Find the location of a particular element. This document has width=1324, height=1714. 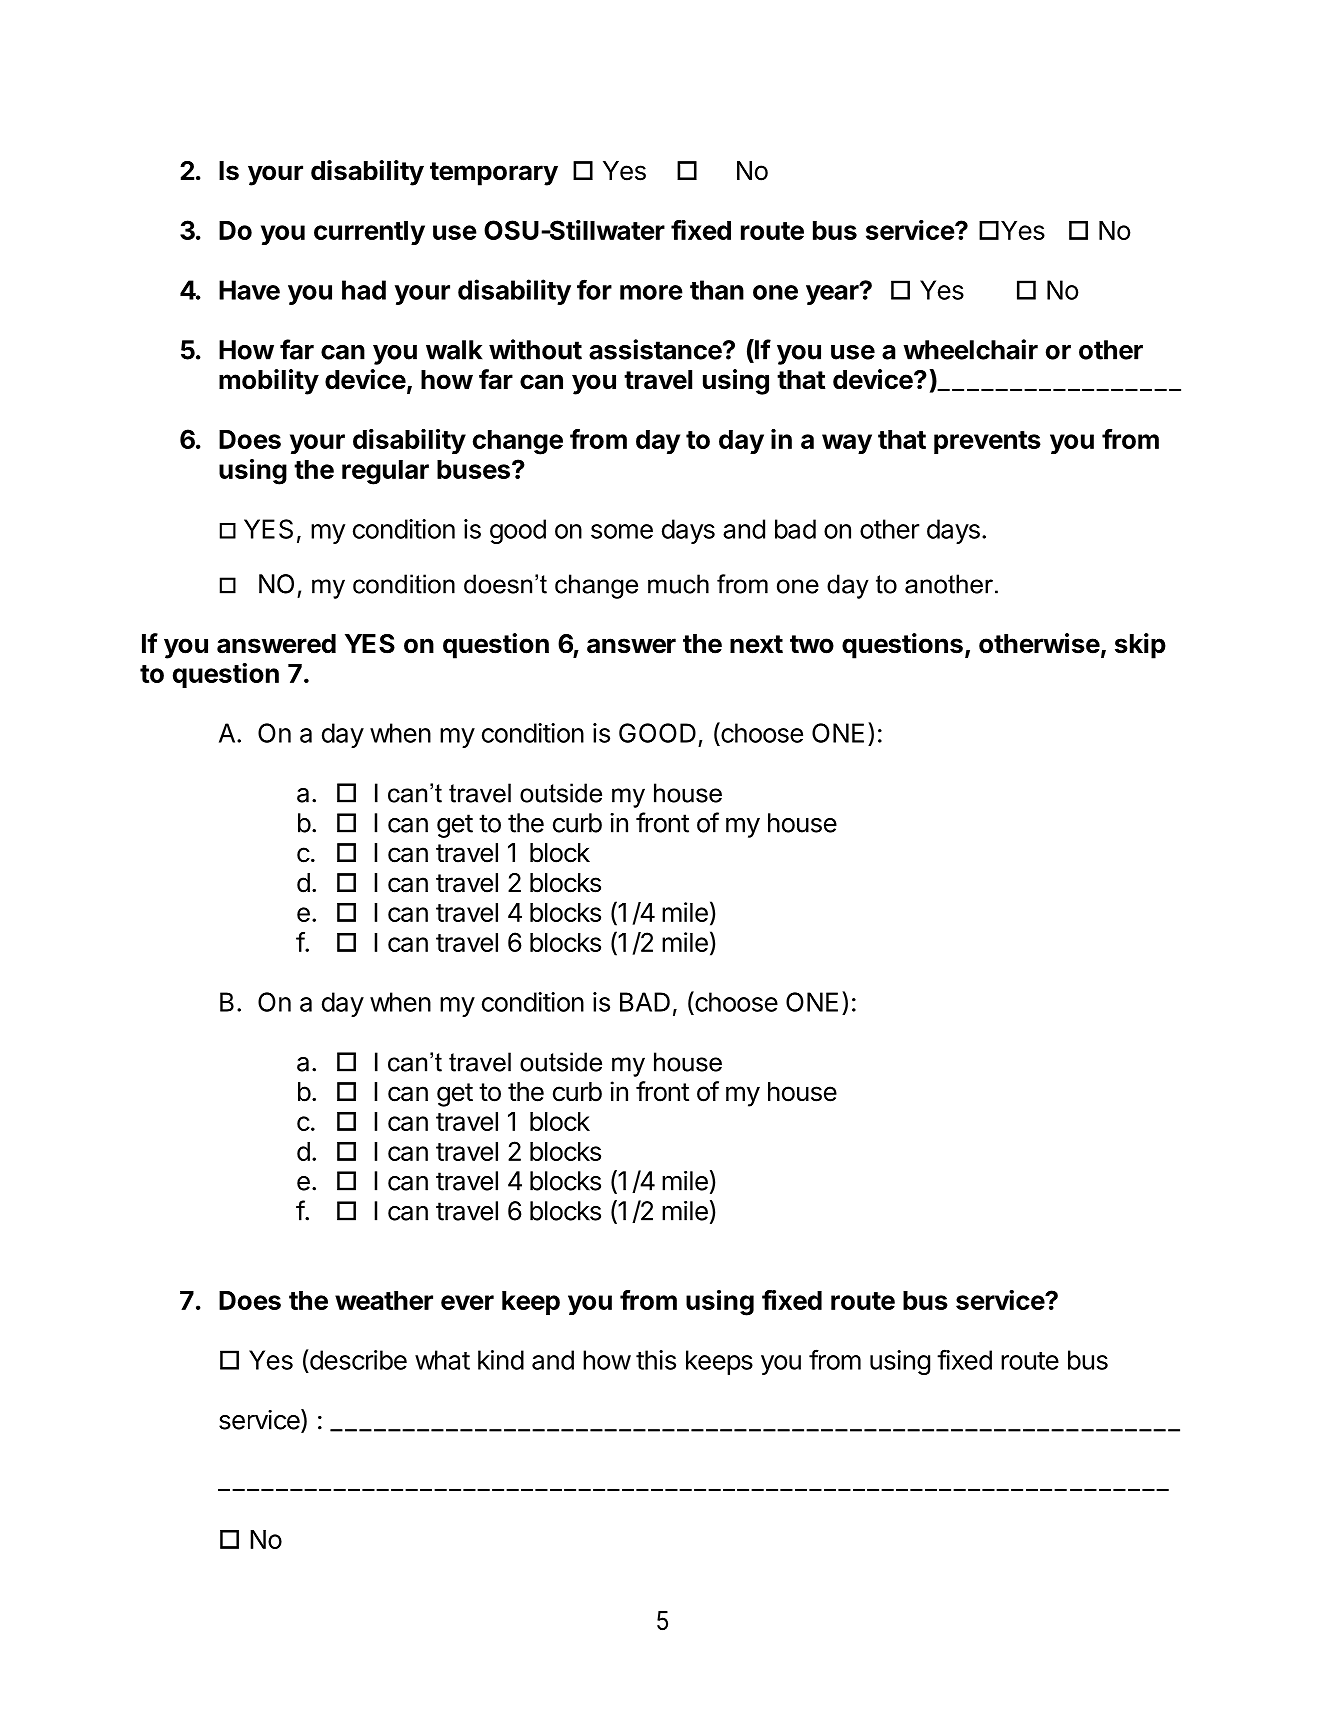

skip is located at coordinates (1140, 646).
